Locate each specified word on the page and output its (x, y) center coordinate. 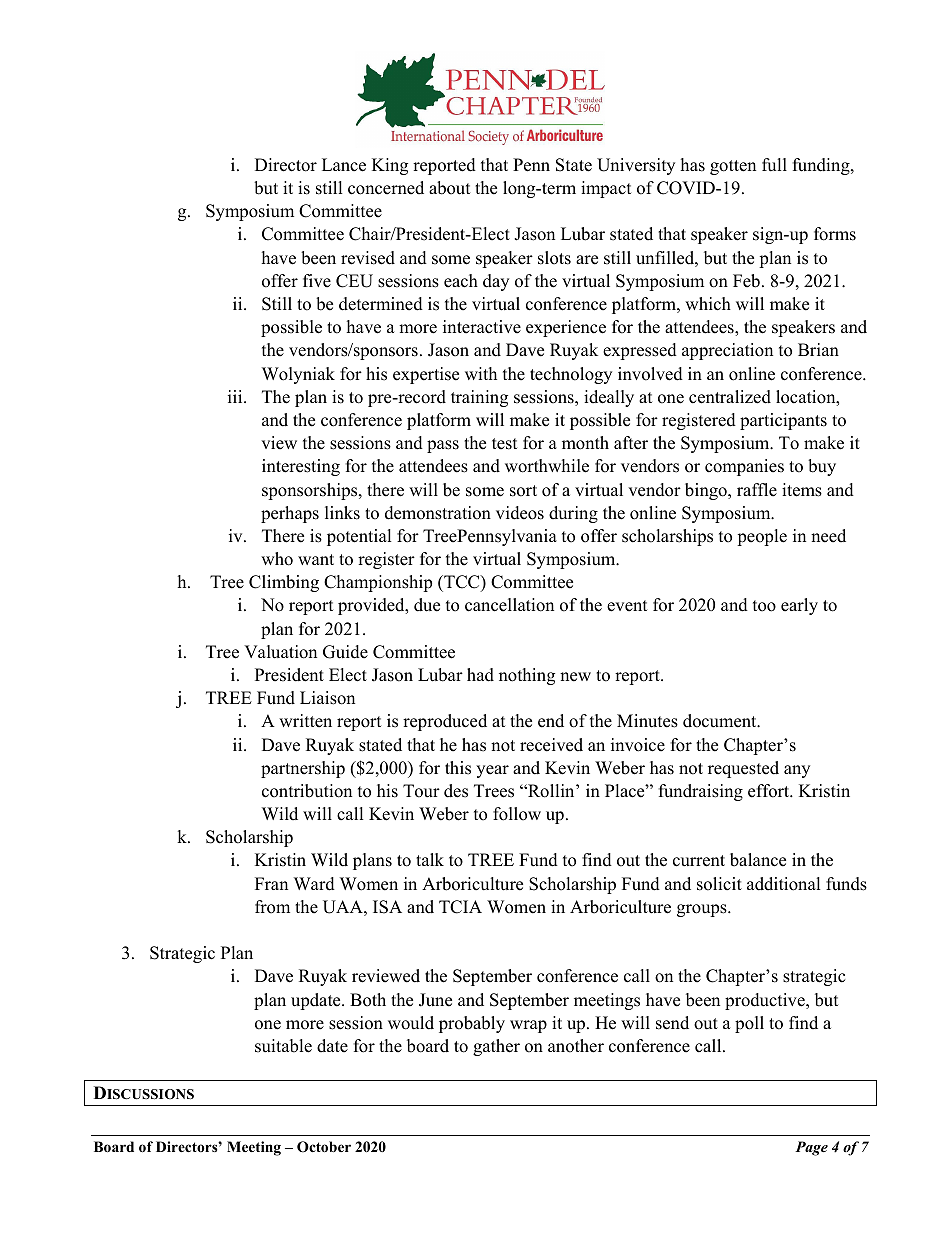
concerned (386, 188)
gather (496, 1047)
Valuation (280, 652)
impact (606, 189)
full (774, 165)
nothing (527, 676)
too (764, 606)
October (324, 1147)
